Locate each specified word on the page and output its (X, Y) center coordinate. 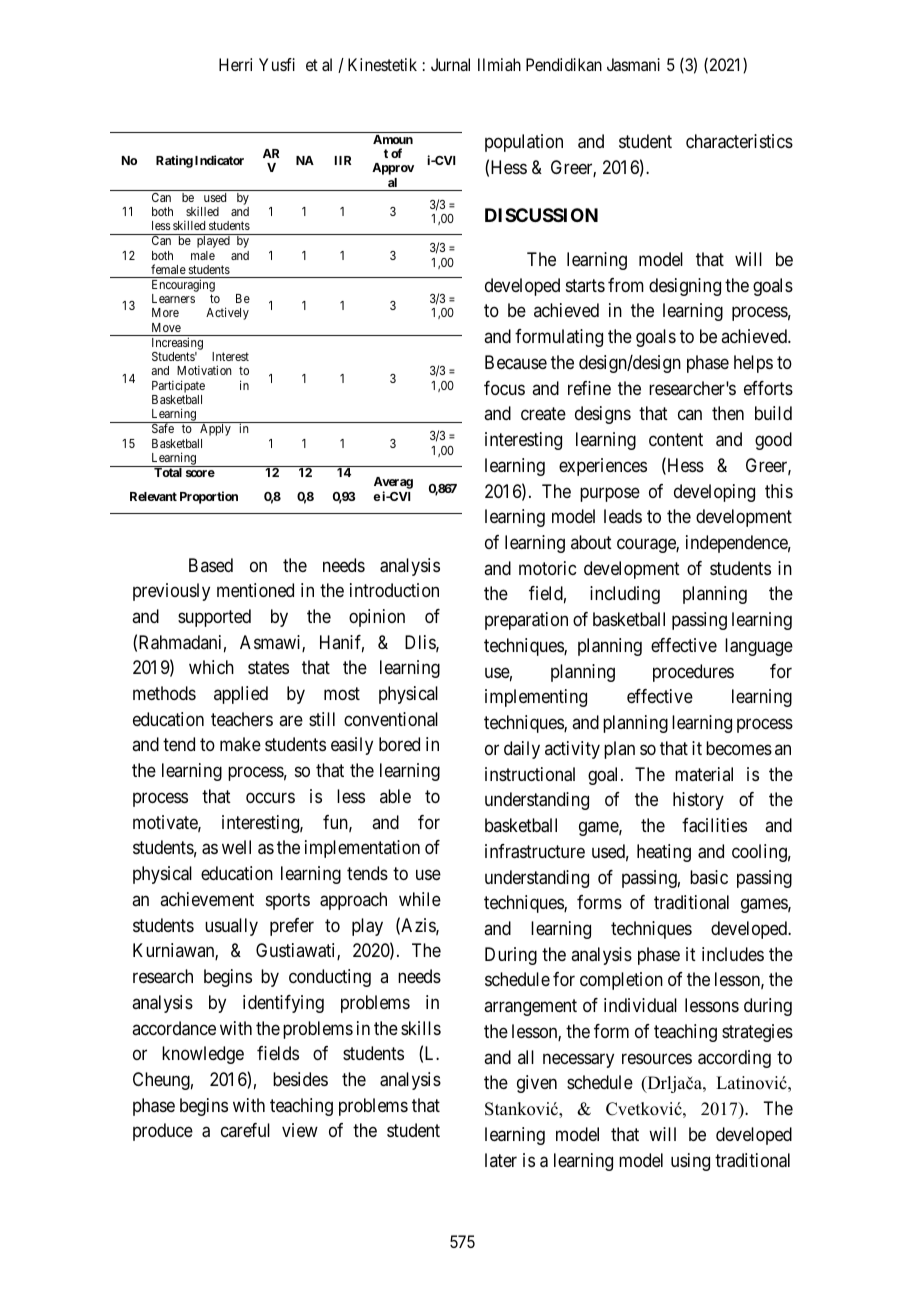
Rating (174, 161)
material (704, 774)
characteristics (739, 141)
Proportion (209, 497)
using (690, 1162)
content (676, 439)
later (501, 1160)
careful (245, 1130)
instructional (530, 774)
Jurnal (450, 64)
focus (504, 388)
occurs (270, 797)
